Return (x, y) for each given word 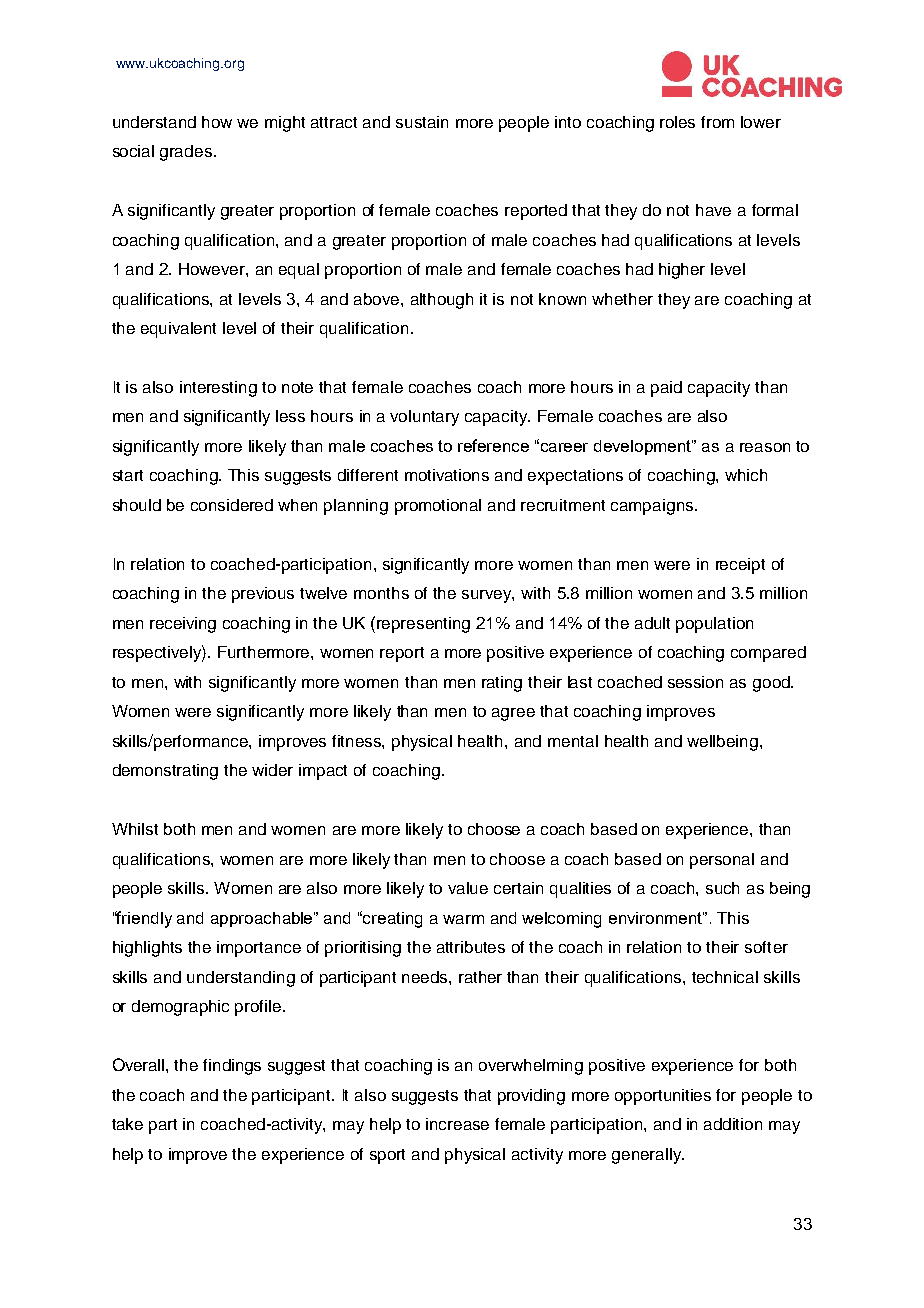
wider (272, 770)
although (442, 301)
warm (463, 919)
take (127, 1124)
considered (232, 505)
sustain (422, 122)
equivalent (178, 330)
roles (677, 122)
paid (666, 389)
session (695, 682)
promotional (438, 507)
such (722, 888)
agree (513, 714)
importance (259, 949)
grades (186, 153)
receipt (740, 566)
